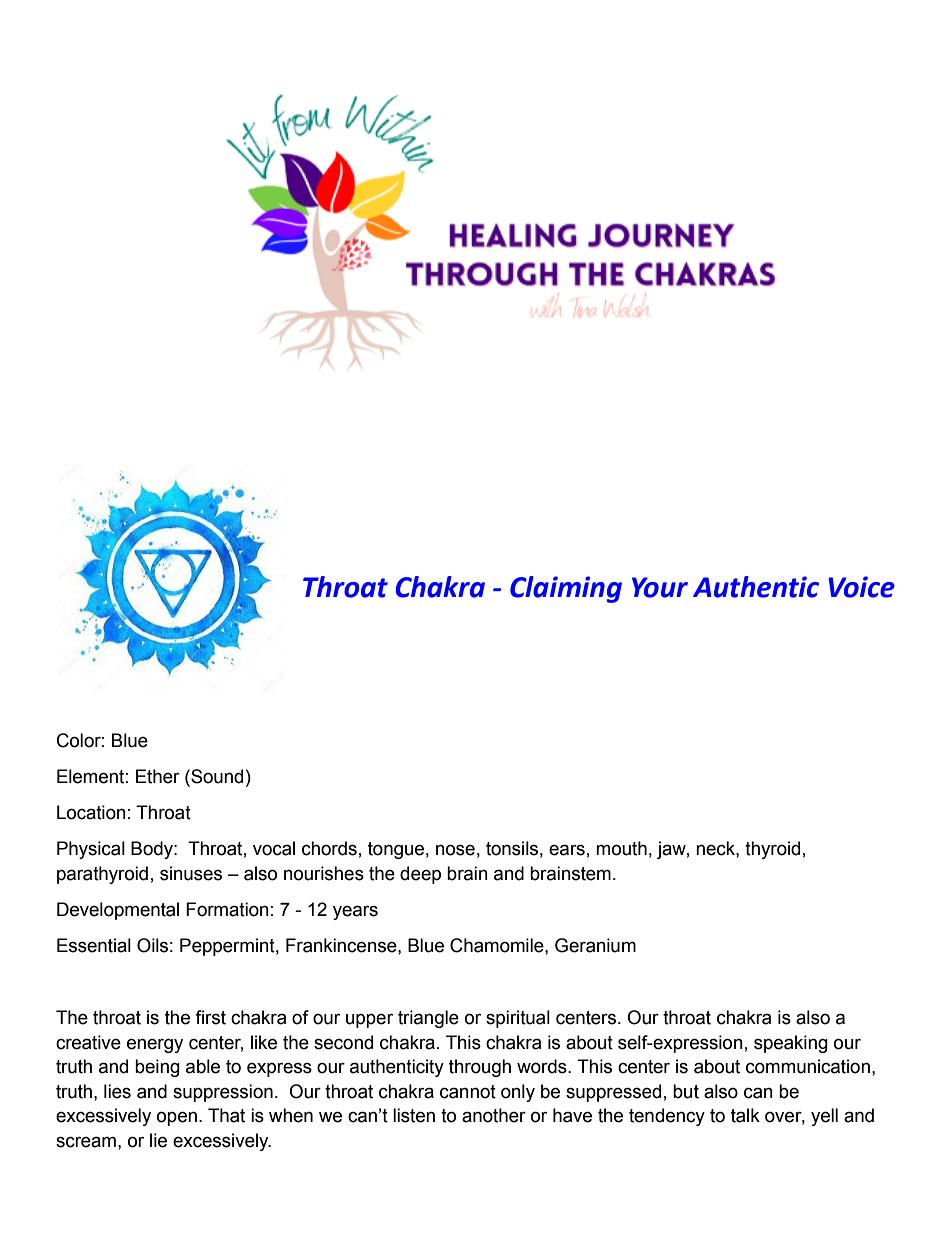 This screenshot has width=952, height=1233. Describe the element at coordinates (455, 850) in the screenshot. I see `nose` at that location.
